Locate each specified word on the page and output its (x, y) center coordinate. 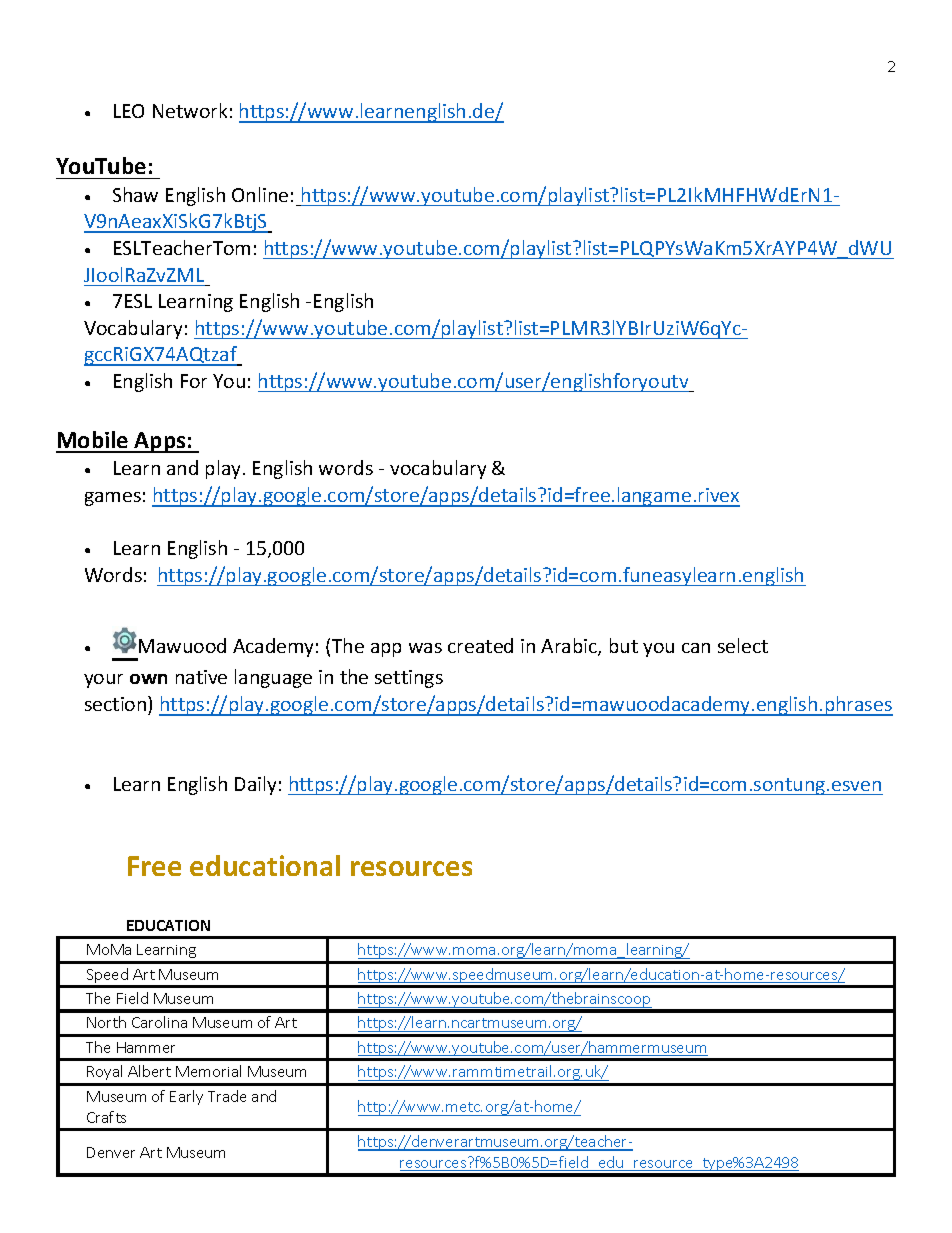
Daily (255, 785)
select (743, 645)
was (425, 648)
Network (190, 110)
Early (186, 1097)
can (696, 648)
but (624, 645)
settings (409, 679)
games (113, 499)
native (201, 677)
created (480, 645)
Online (260, 194)
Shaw (135, 194)
